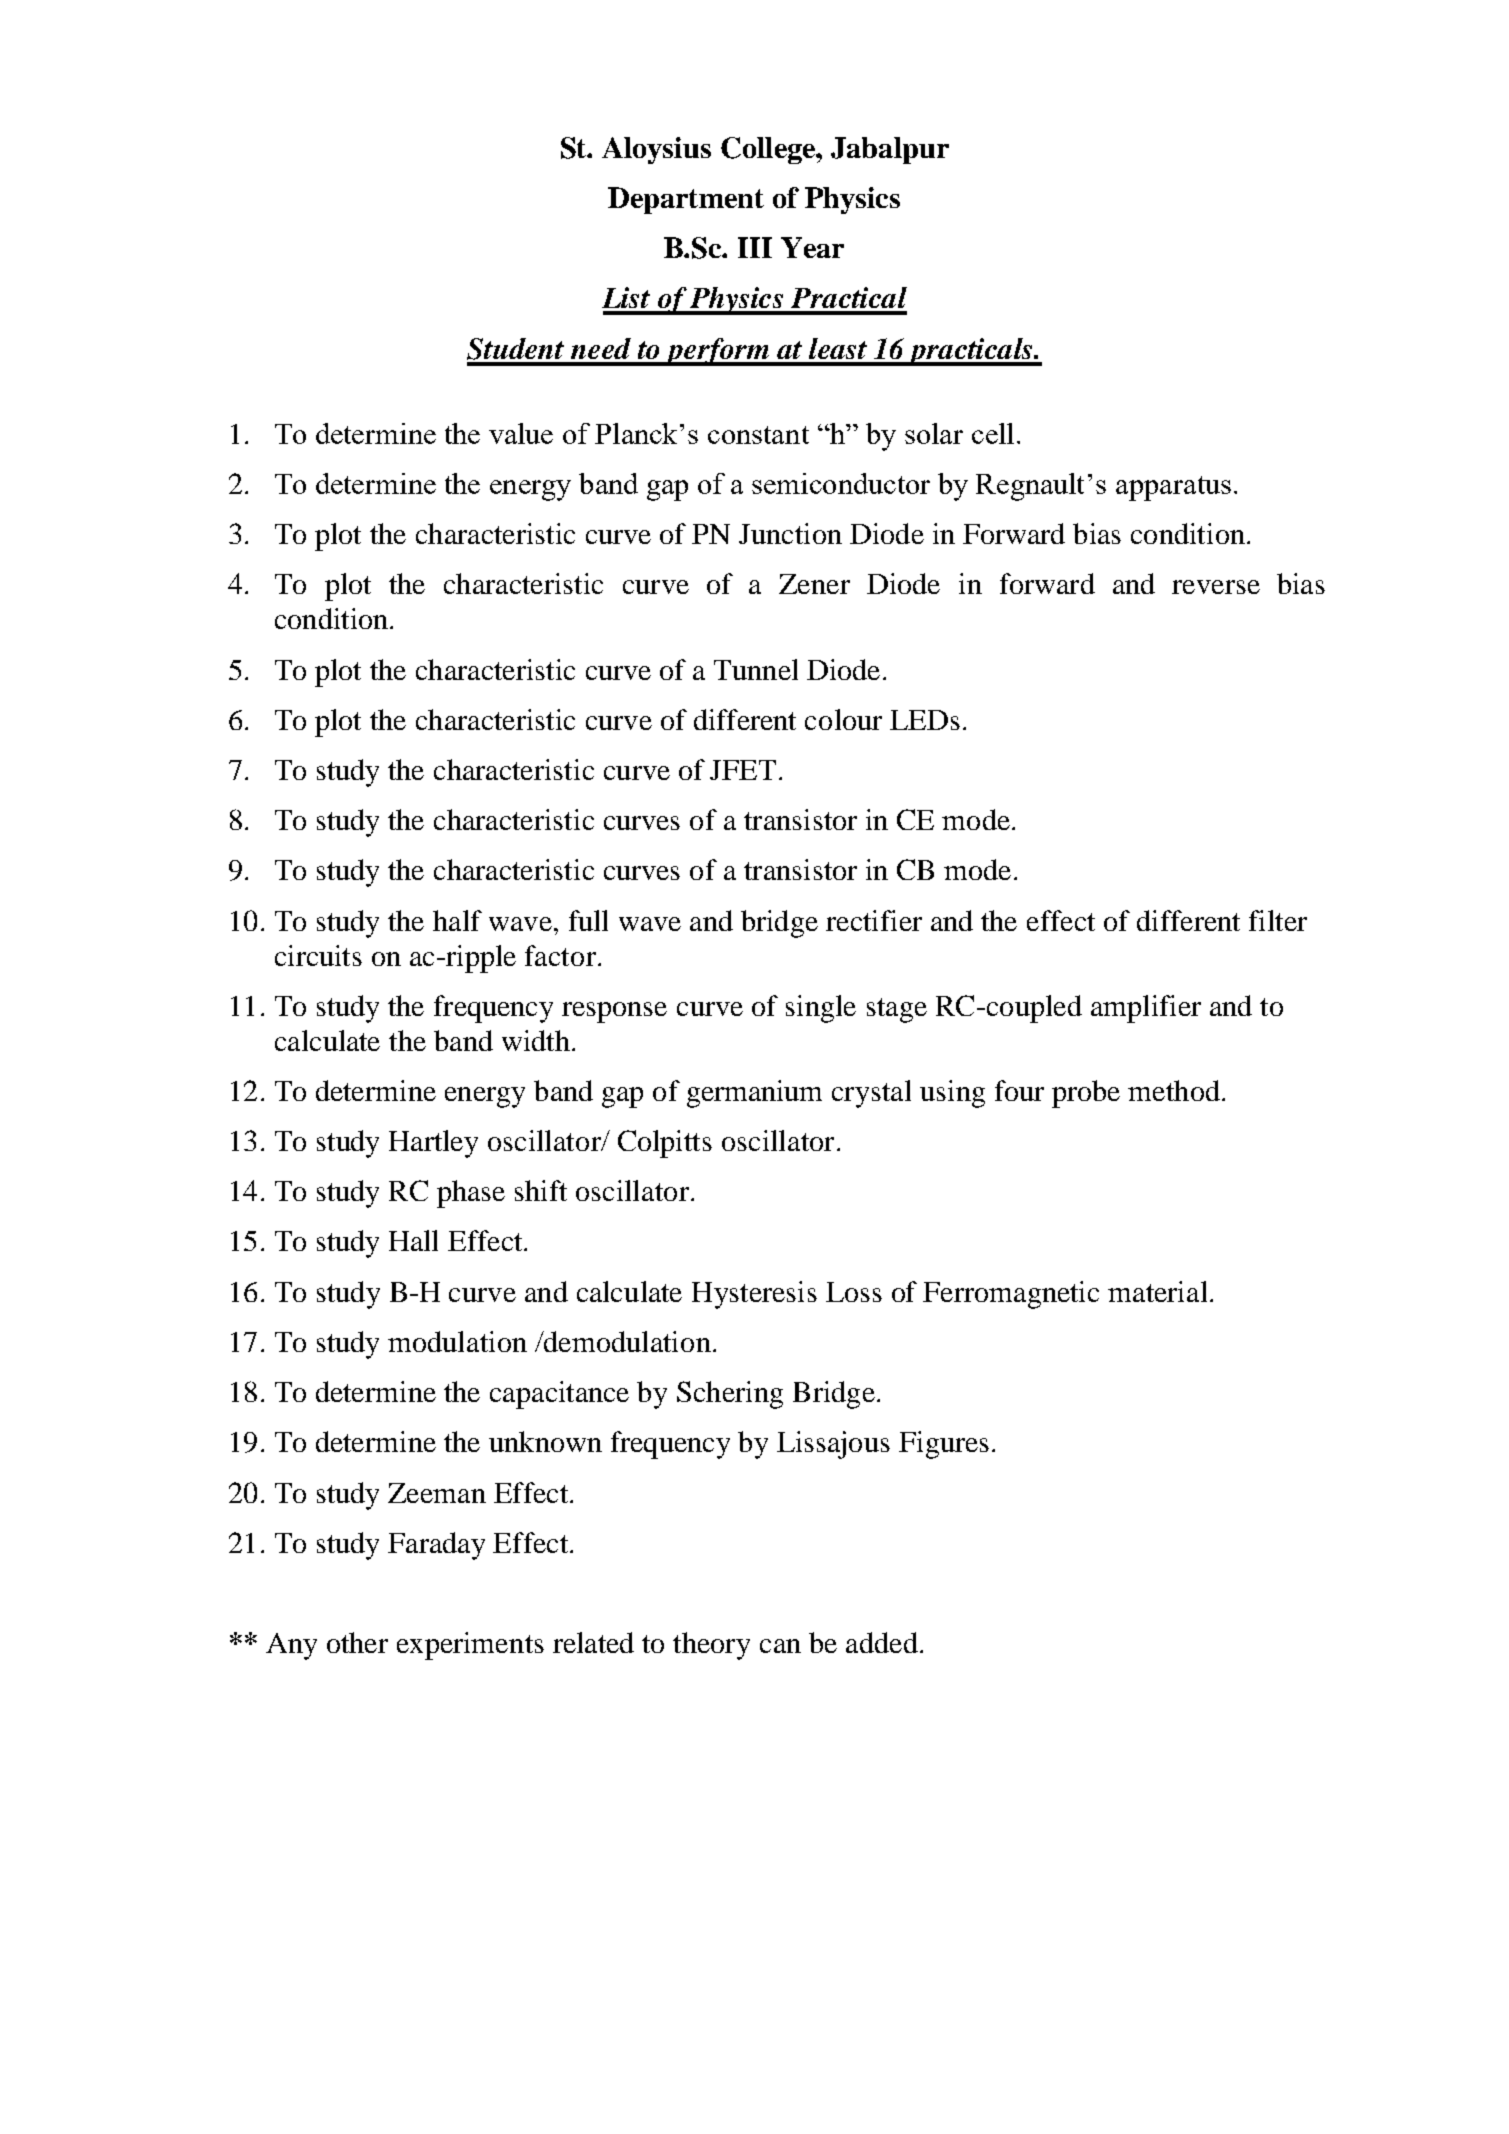 Image resolution: width=1509 pixels, height=2134 pixels. I want to click on cell, so click(993, 433).
